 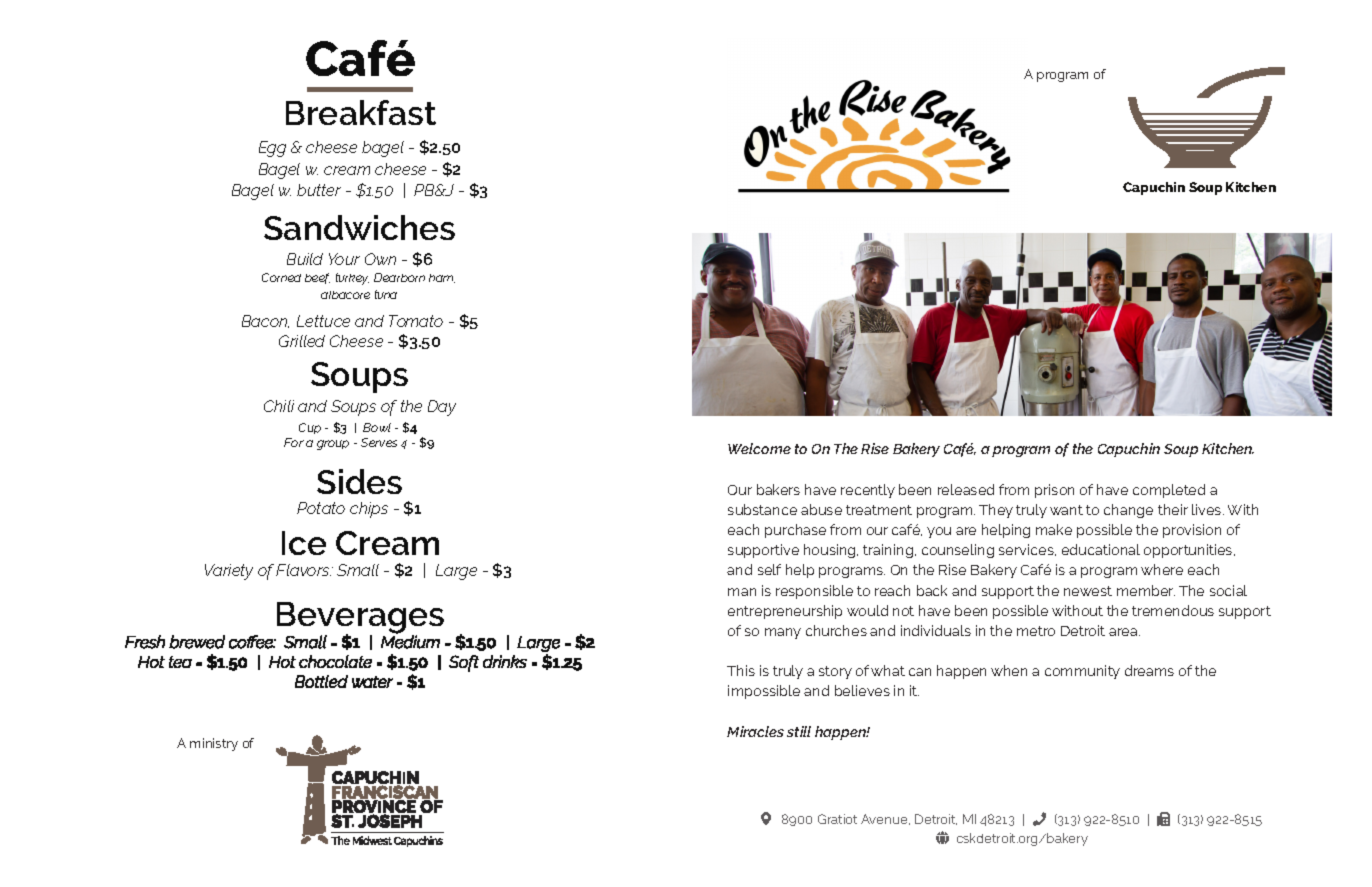 What do you see at coordinates (759, 448) in the screenshot?
I see `Welcome` at bounding box center [759, 448].
